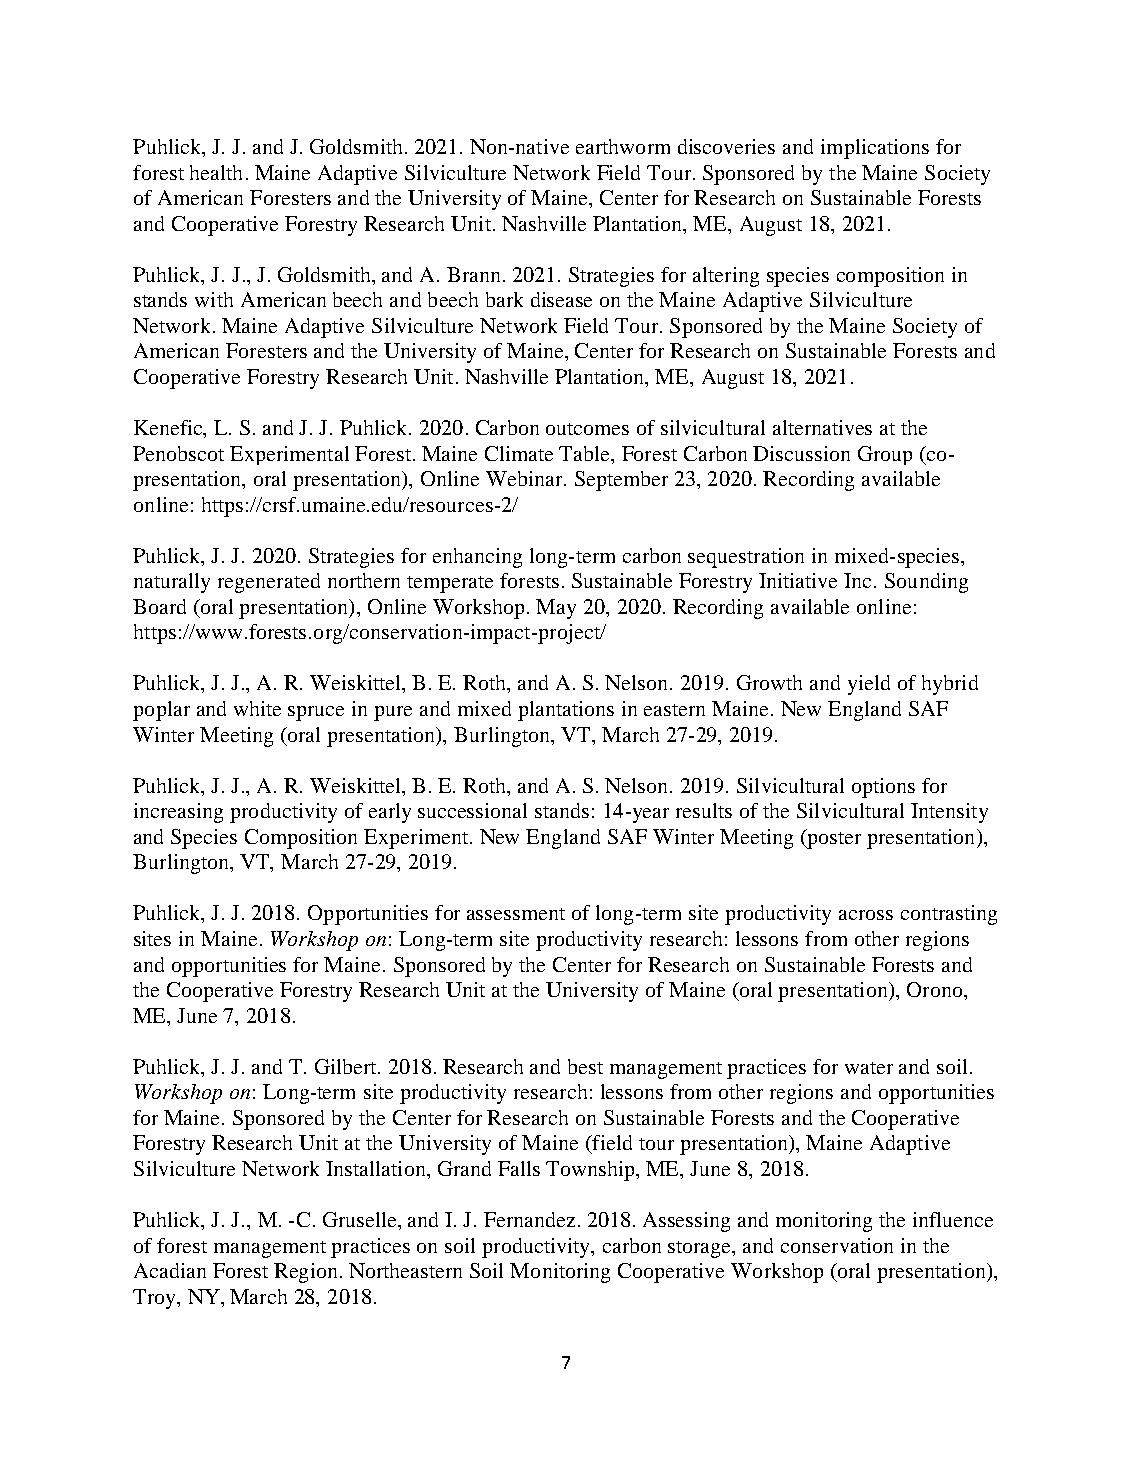  Describe the element at coordinates (875, 149) in the image. I see `implications` at that location.
